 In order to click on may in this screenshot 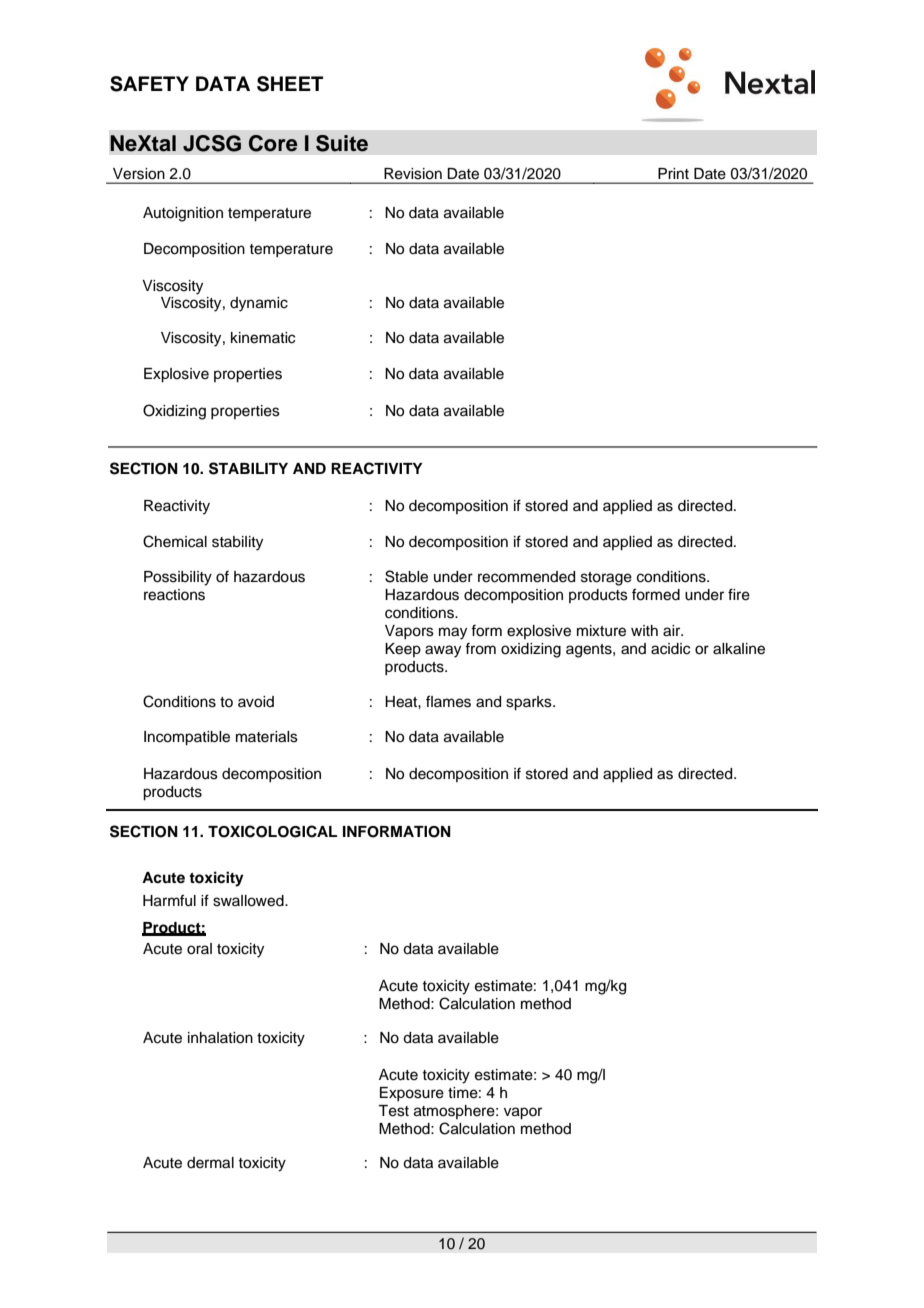, I will do `click(453, 633)`.
